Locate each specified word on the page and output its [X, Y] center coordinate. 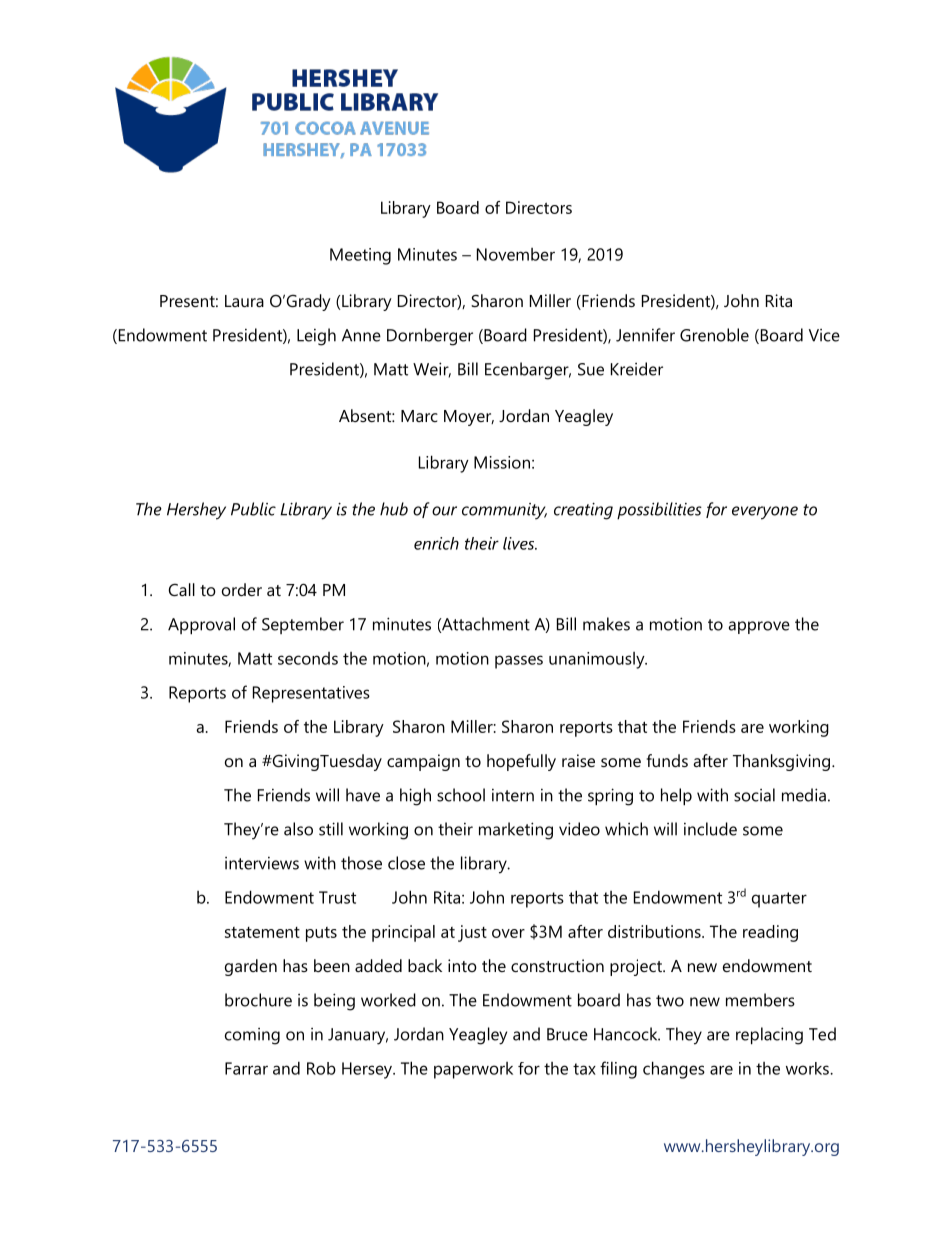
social [754, 795]
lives [520, 543]
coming [252, 1036]
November [516, 254]
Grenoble [714, 335]
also [298, 829]
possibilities [659, 511]
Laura [244, 301]
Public [253, 509]
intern [513, 795]
